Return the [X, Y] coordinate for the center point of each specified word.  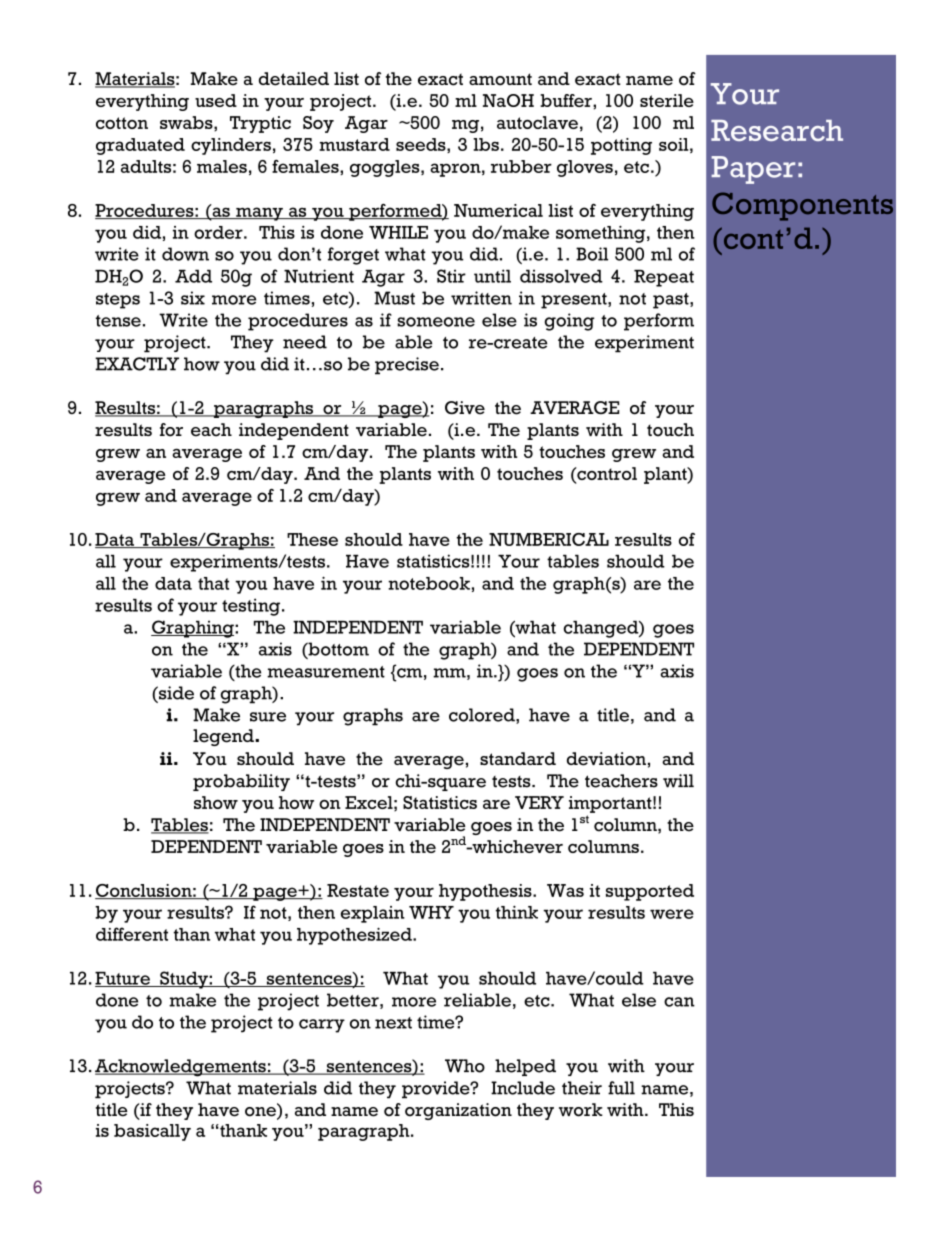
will [678, 781]
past [672, 301]
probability [241, 782]
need [305, 342]
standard [518, 758]
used [216, 100]
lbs [486, 144]
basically [152, 1132]
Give [465, 408]
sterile [667, 100]
